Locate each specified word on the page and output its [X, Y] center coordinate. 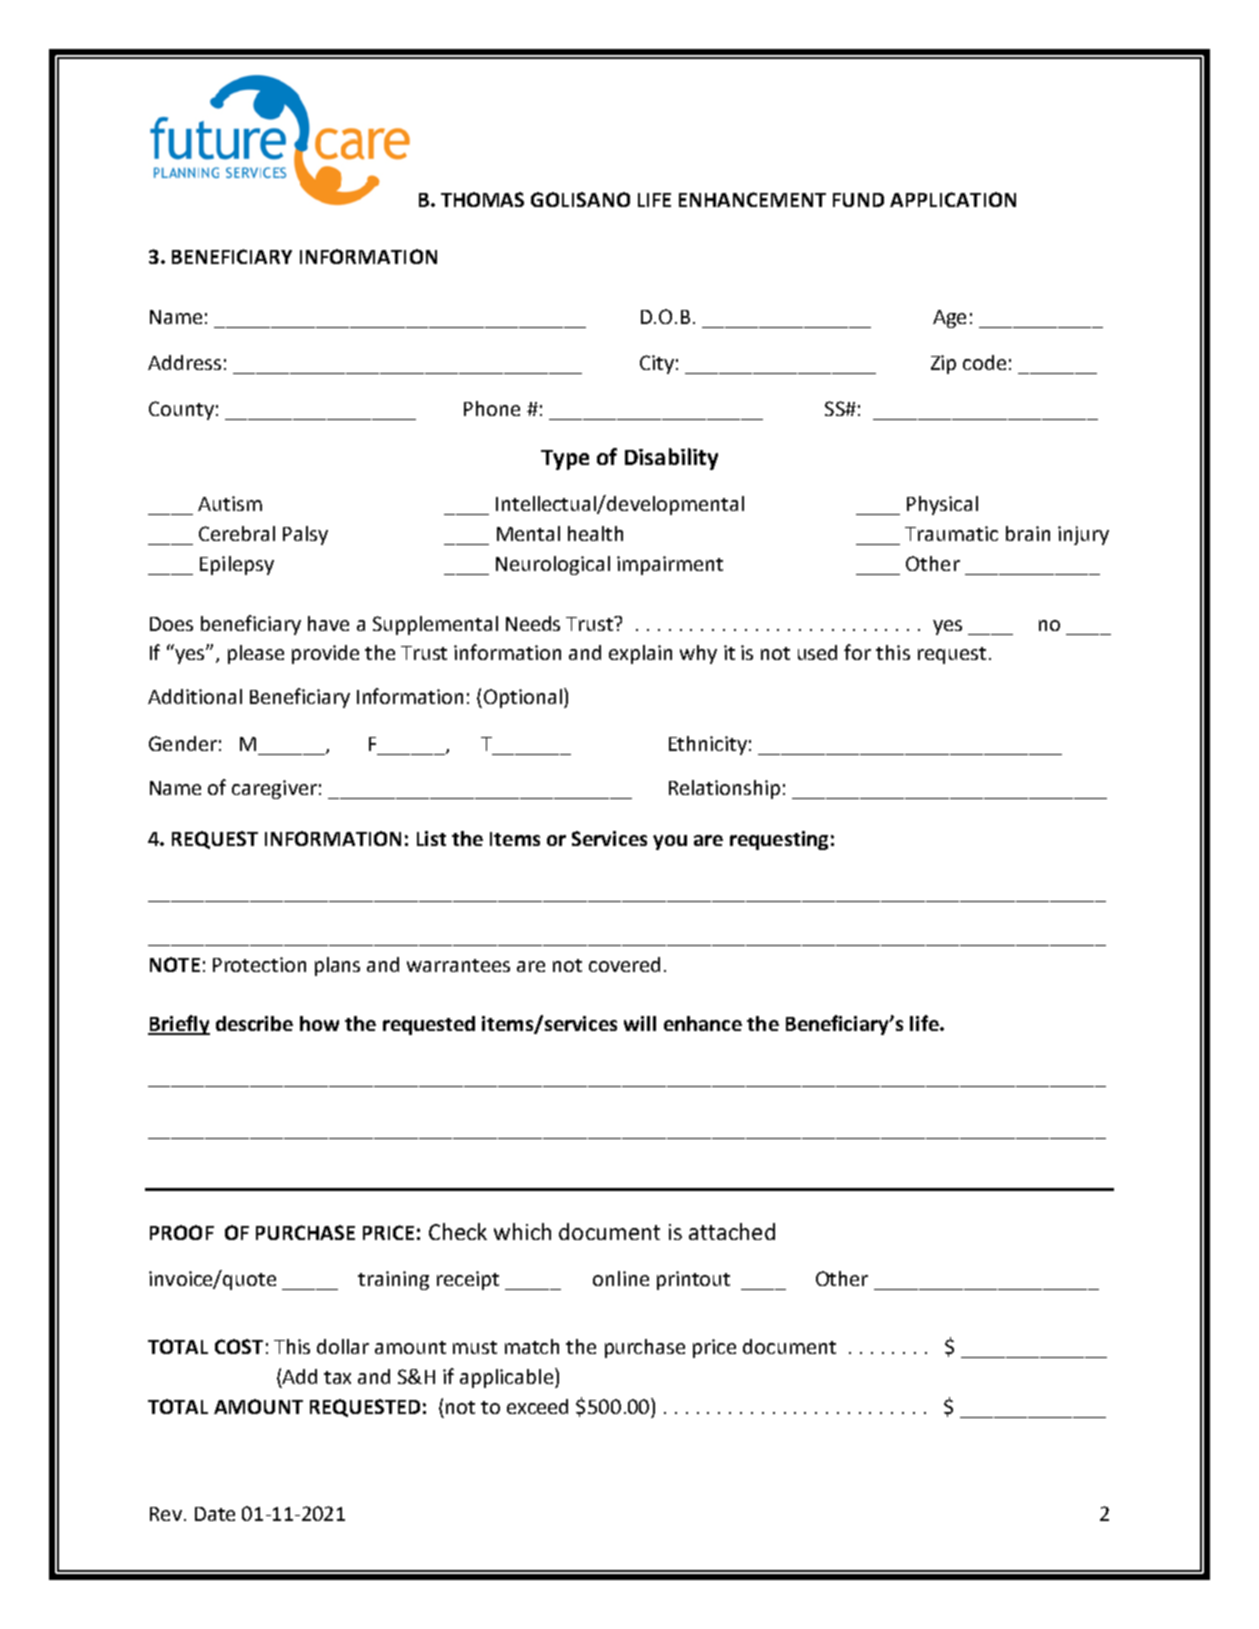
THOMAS [482, 199]
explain [640, 654]
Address [184, 362]
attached [732, 1231]
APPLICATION [953, 199]
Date [215, 1514]
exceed [537, 1406]
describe [254, 1023]
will [640, 1023]
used [817, 652]
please [256, 654]
